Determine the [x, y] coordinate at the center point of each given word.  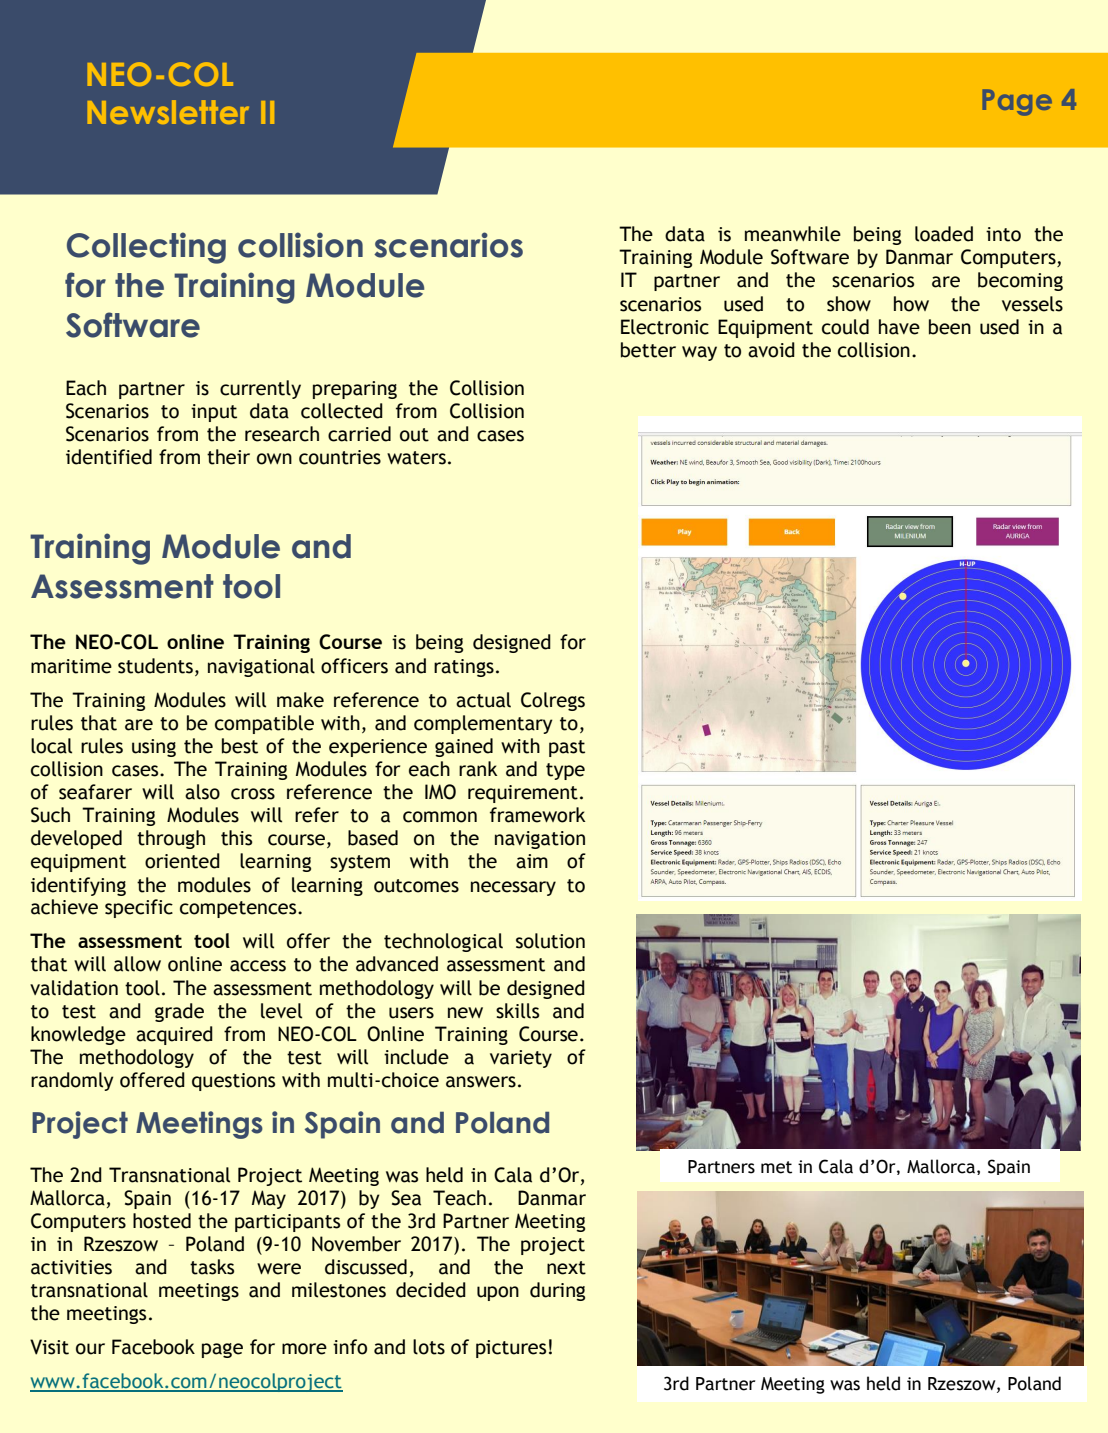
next [566, 1268]
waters [416, 458]
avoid [771, 350]
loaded [944, 234]
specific [139, 908]
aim [532, 861]
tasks [212, 1267]
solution [550, 941]
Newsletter [168, 112]
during [557, 1291]
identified [109, 457]
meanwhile [793, 234]
